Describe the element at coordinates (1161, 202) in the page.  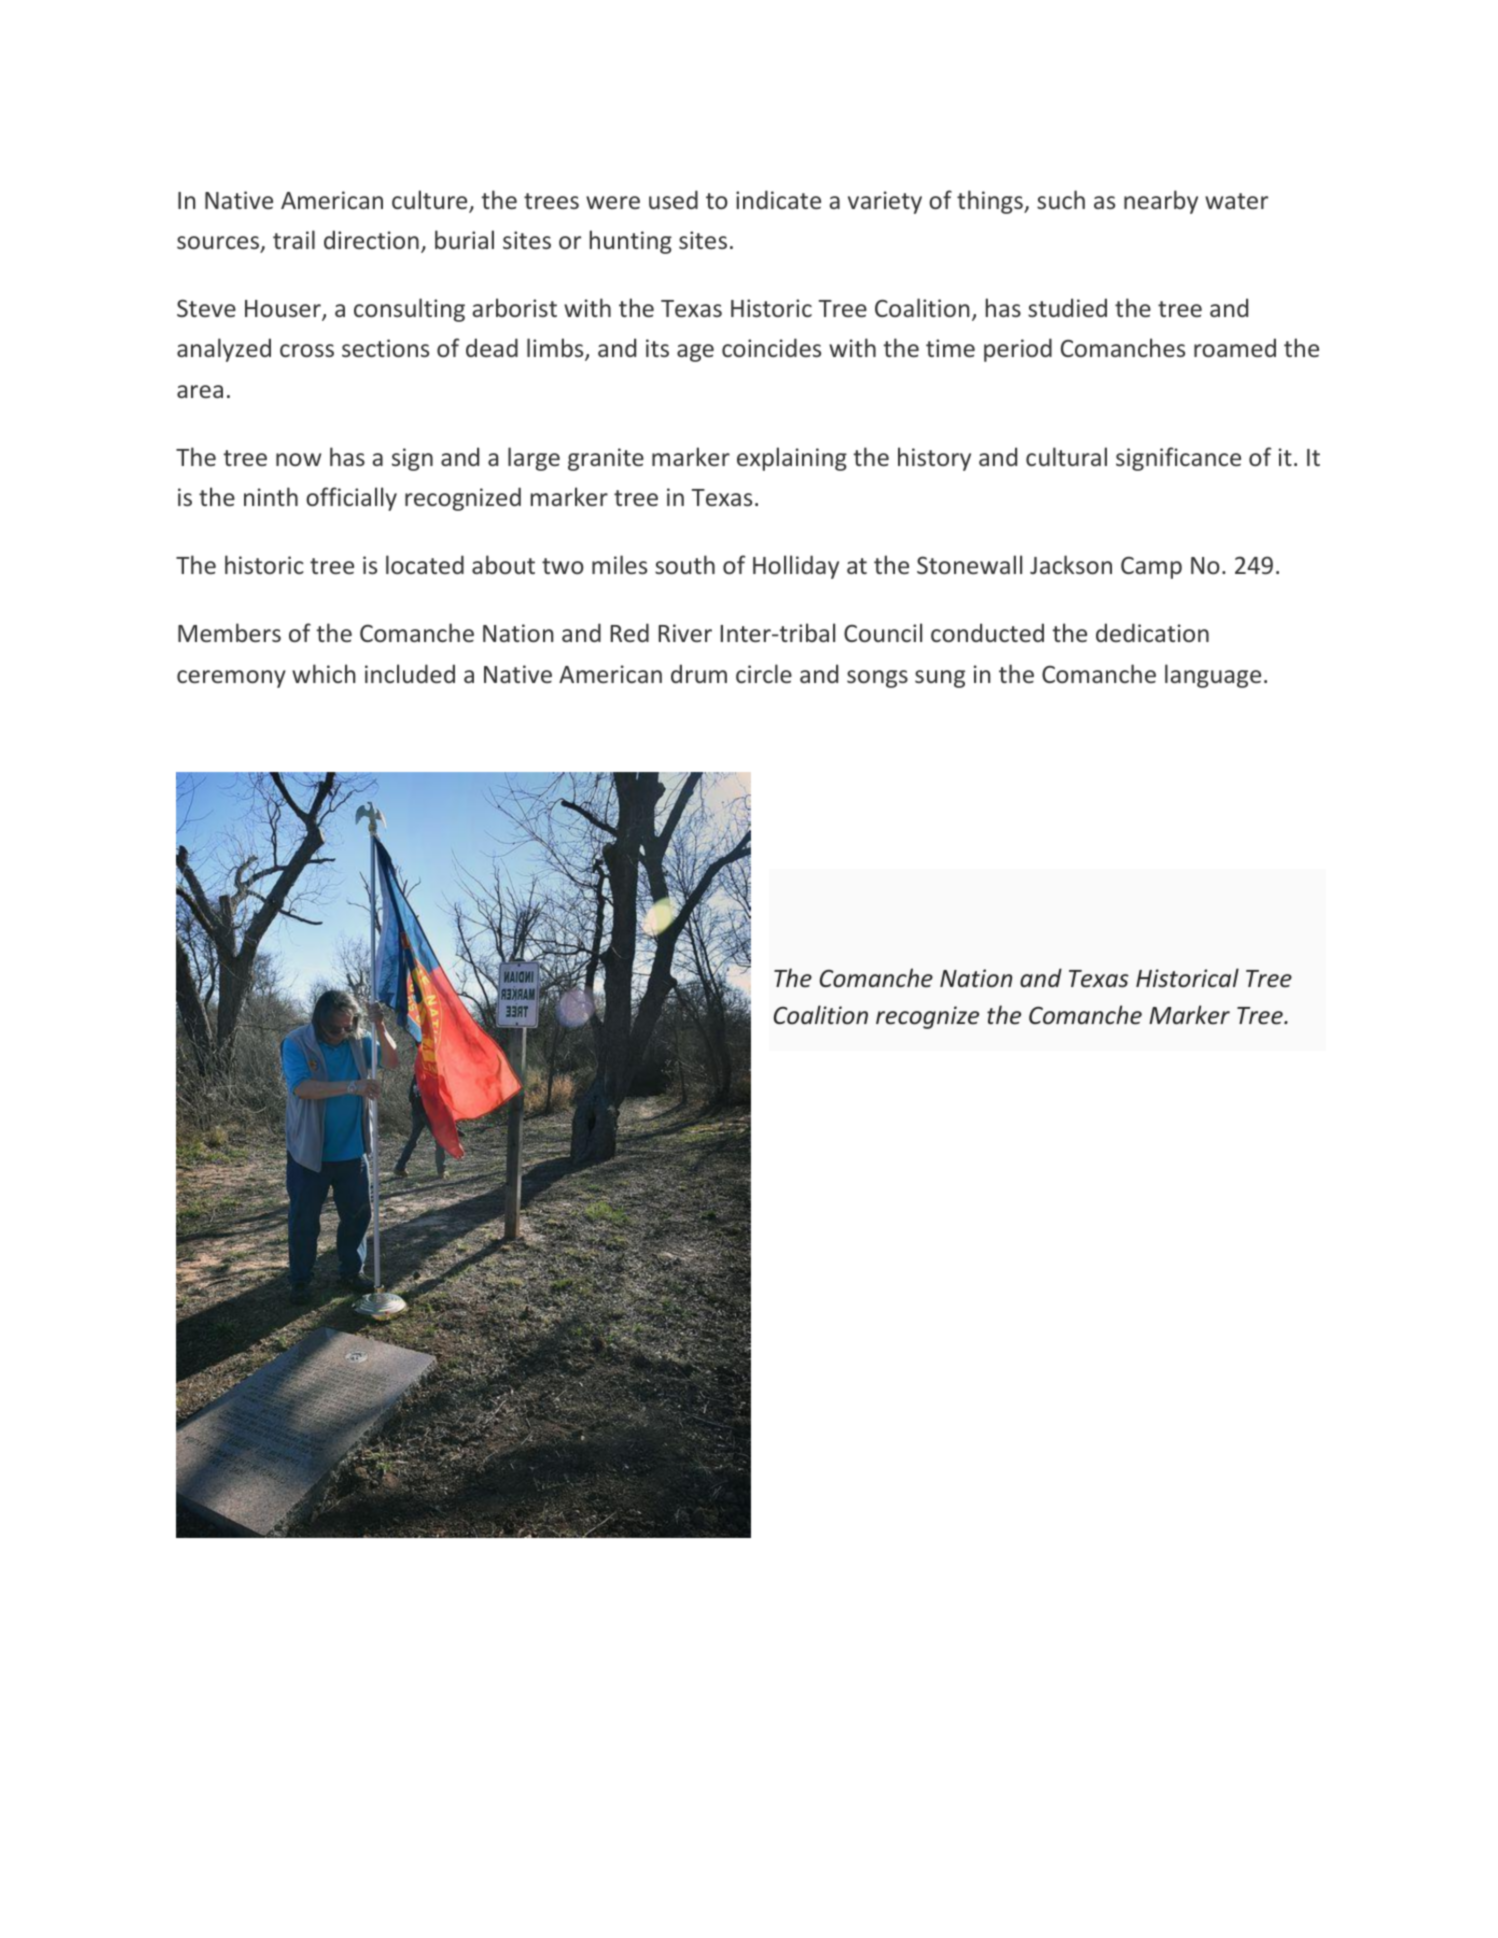
I see `nearby` at that location.
